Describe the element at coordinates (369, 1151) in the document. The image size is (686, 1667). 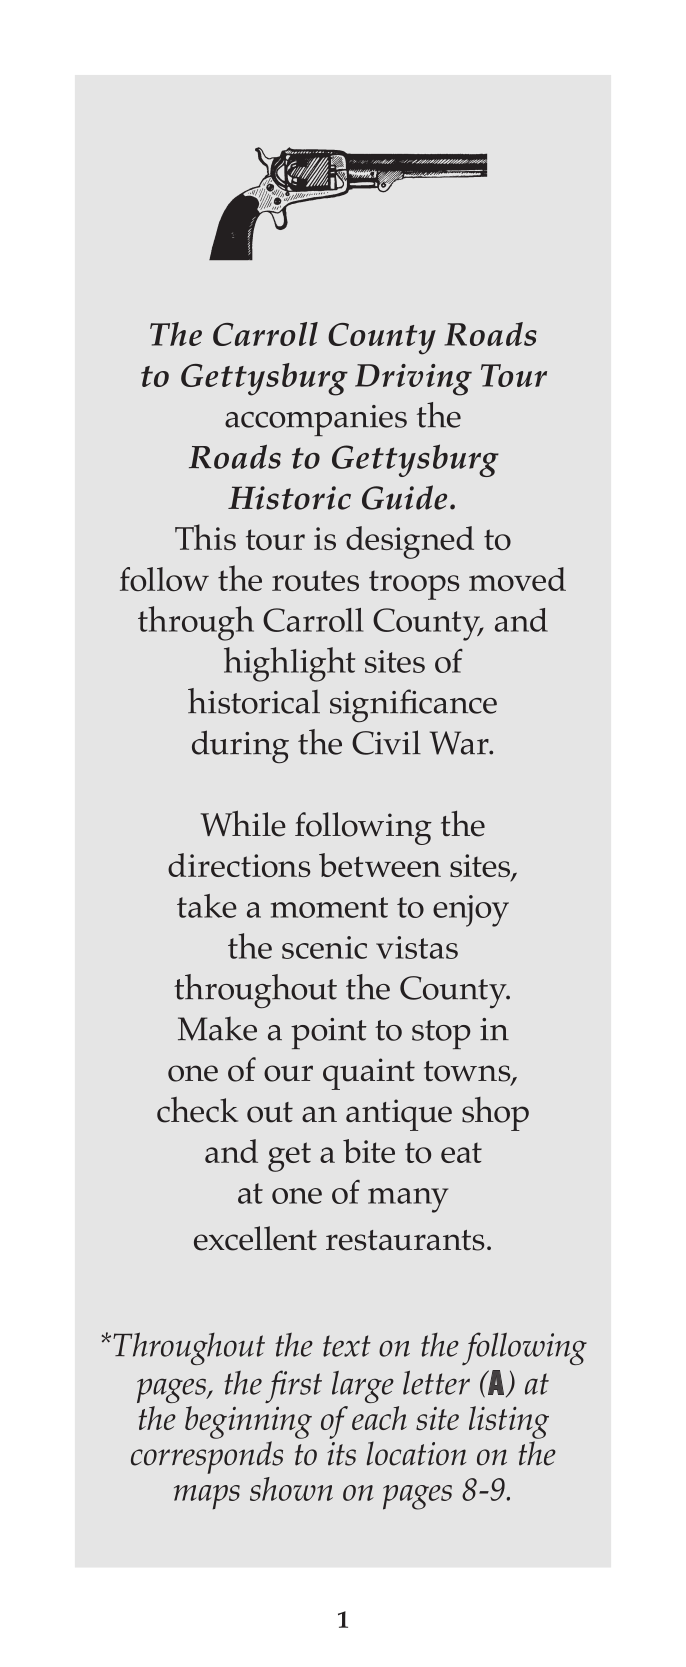
I see `bite` at that location.
